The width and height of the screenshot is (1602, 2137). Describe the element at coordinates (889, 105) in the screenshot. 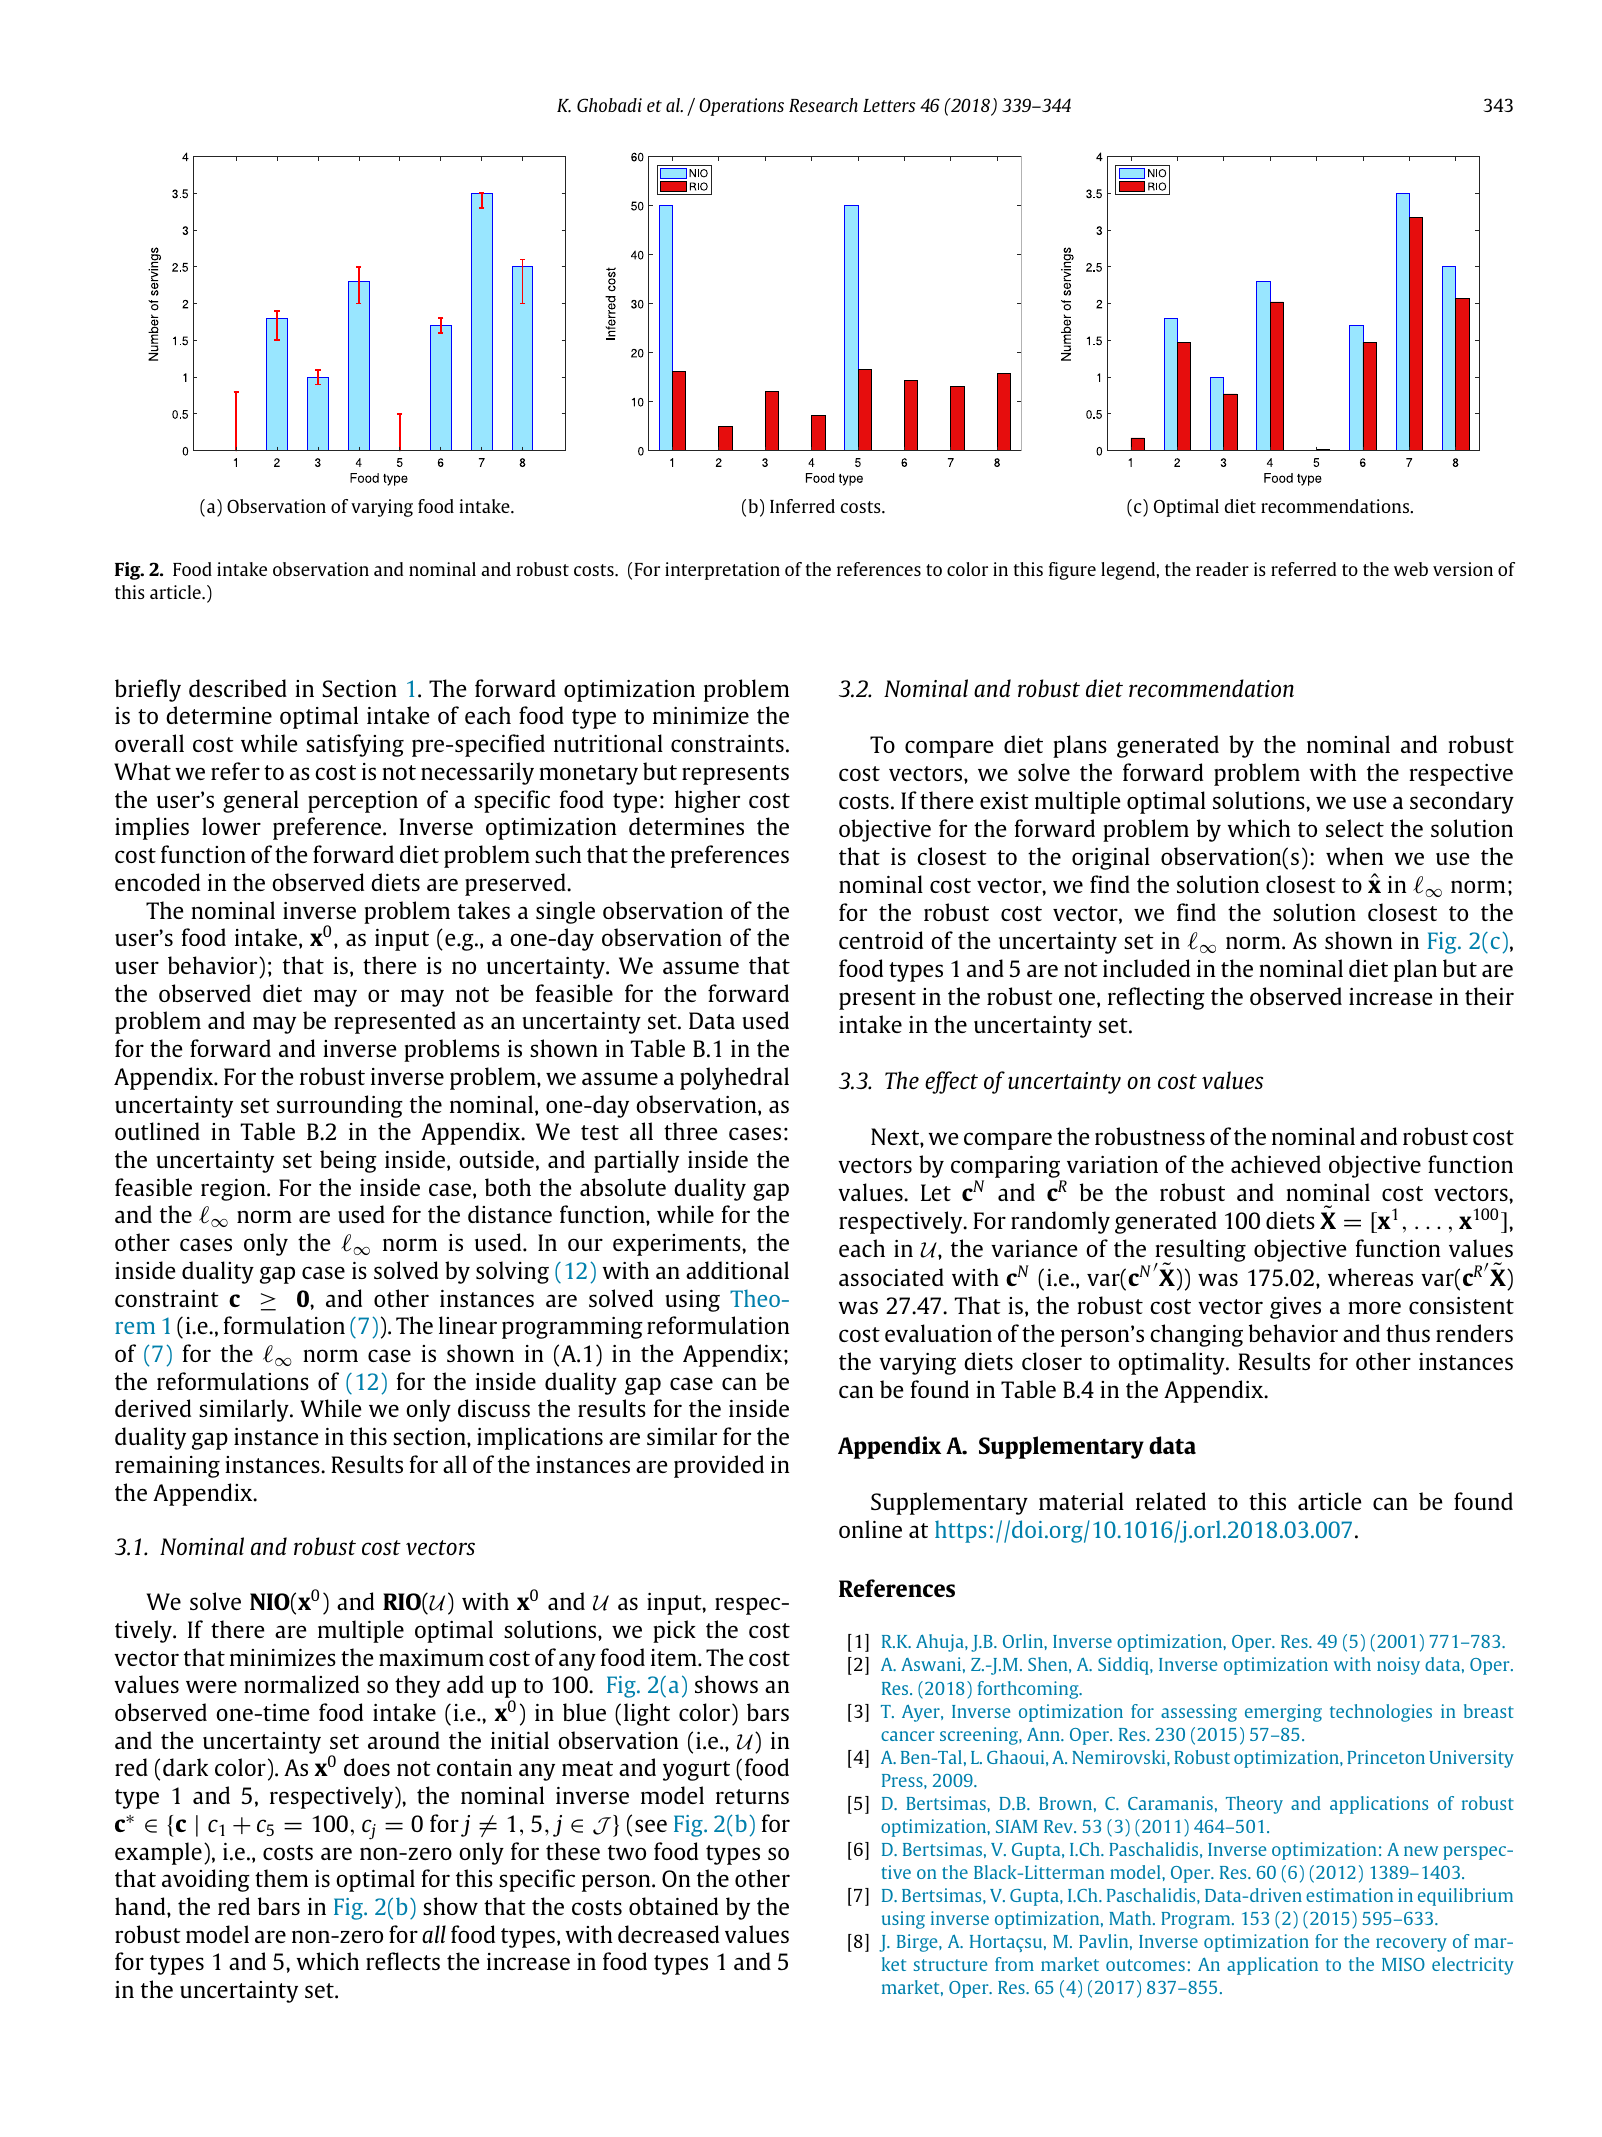

I see `Letters` at that location.
